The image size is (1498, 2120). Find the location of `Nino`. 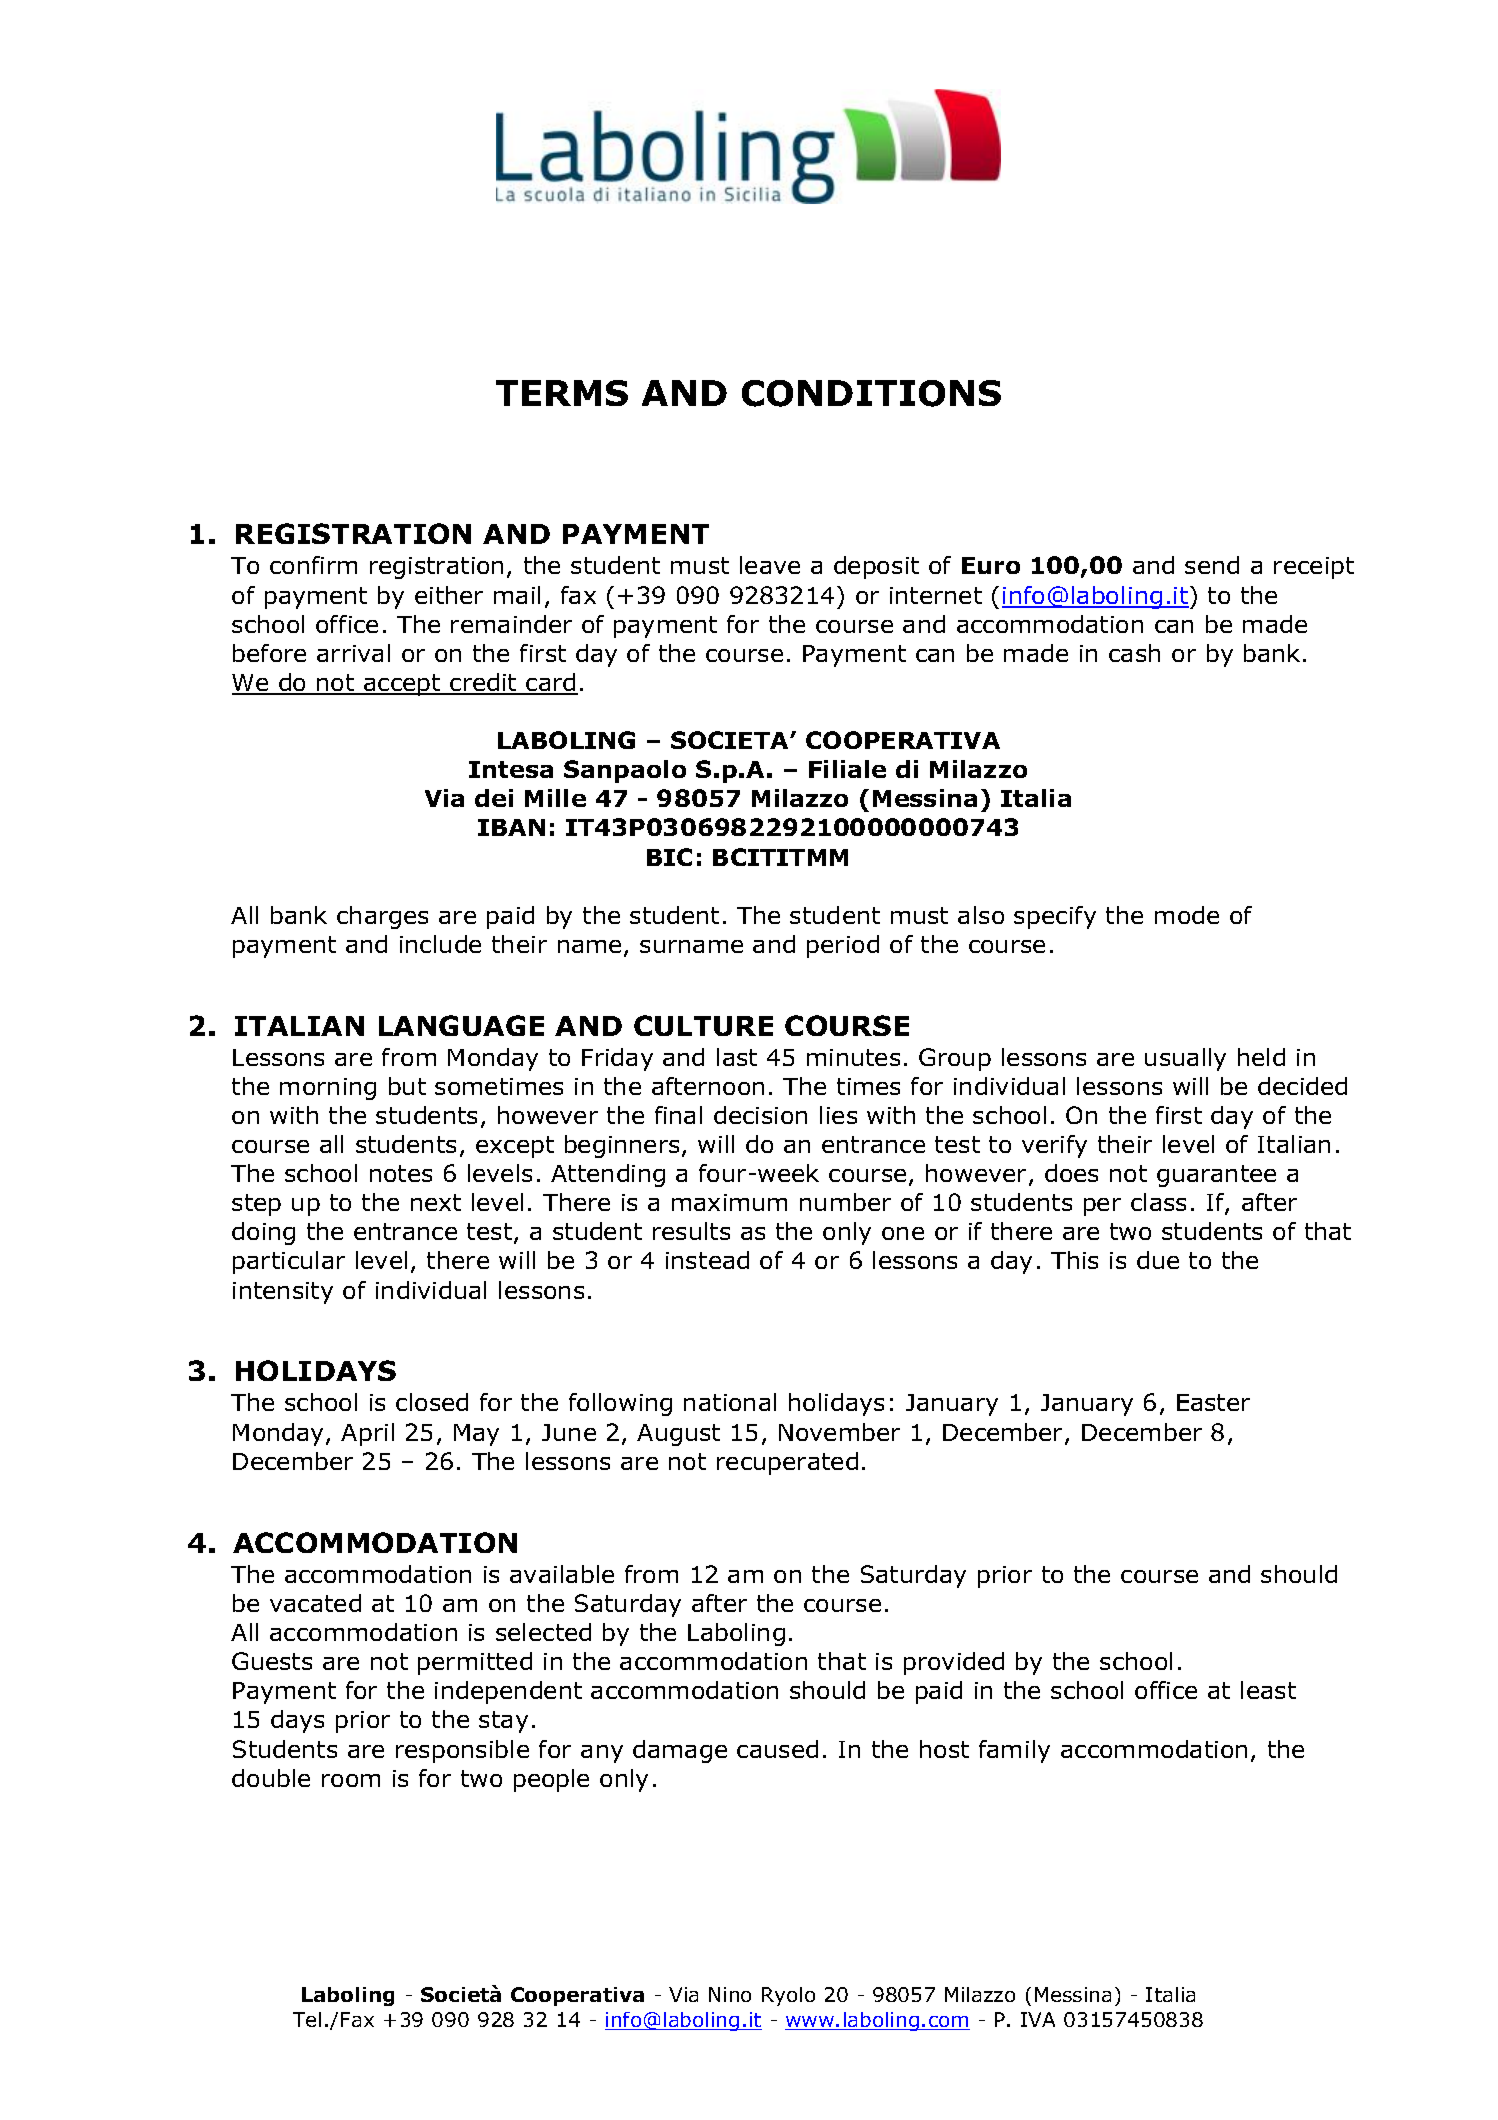

Nino is located at coordinates (730, 1994).
